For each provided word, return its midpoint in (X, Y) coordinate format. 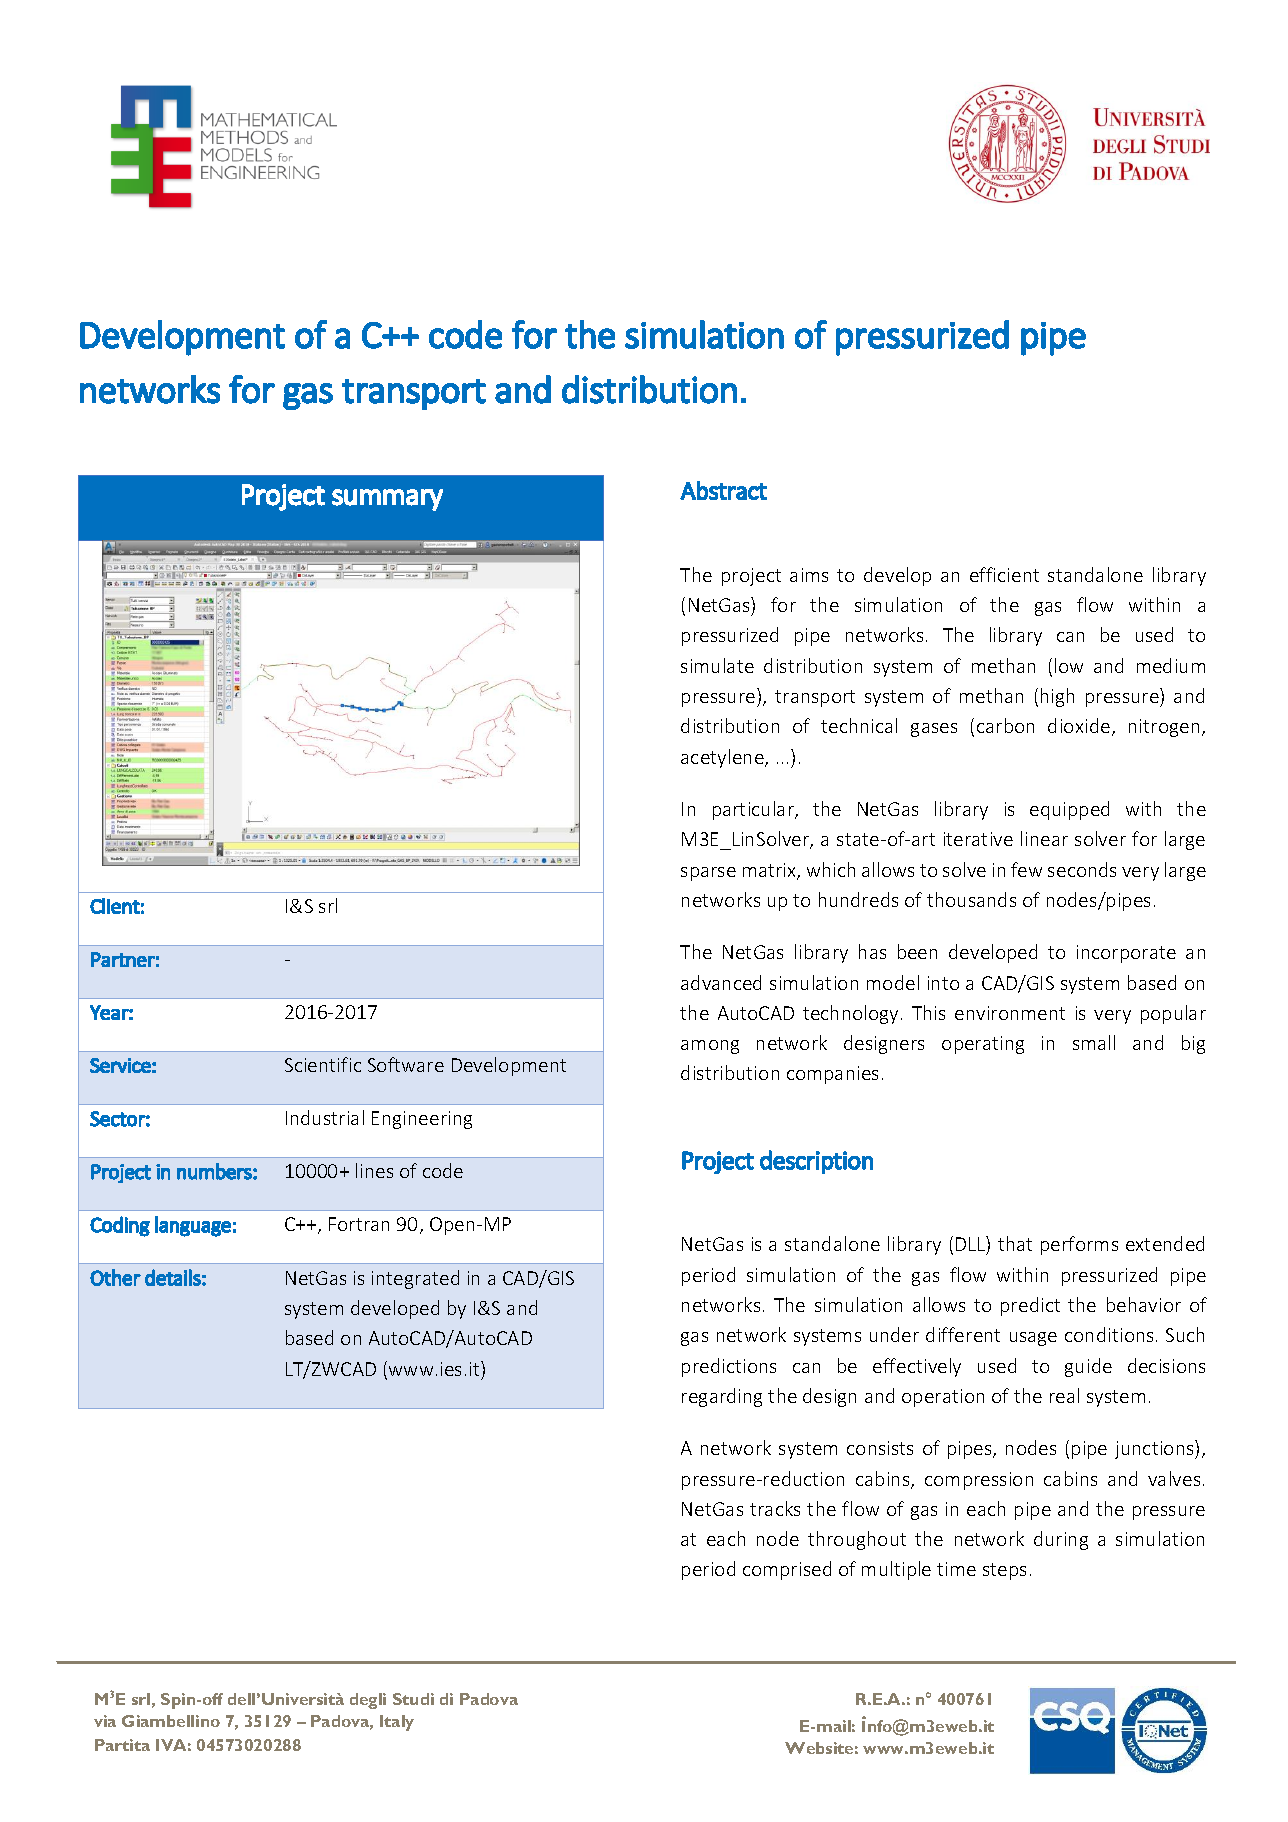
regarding (722, 1397)
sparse (708, 874)
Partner (123, 959)
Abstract (723, 490)
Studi (413, 1699)
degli (368, 1701)
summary (387, 500)
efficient (1004, 574)
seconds (1082, 869)
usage (1033, 1339)
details (173, 1277)
